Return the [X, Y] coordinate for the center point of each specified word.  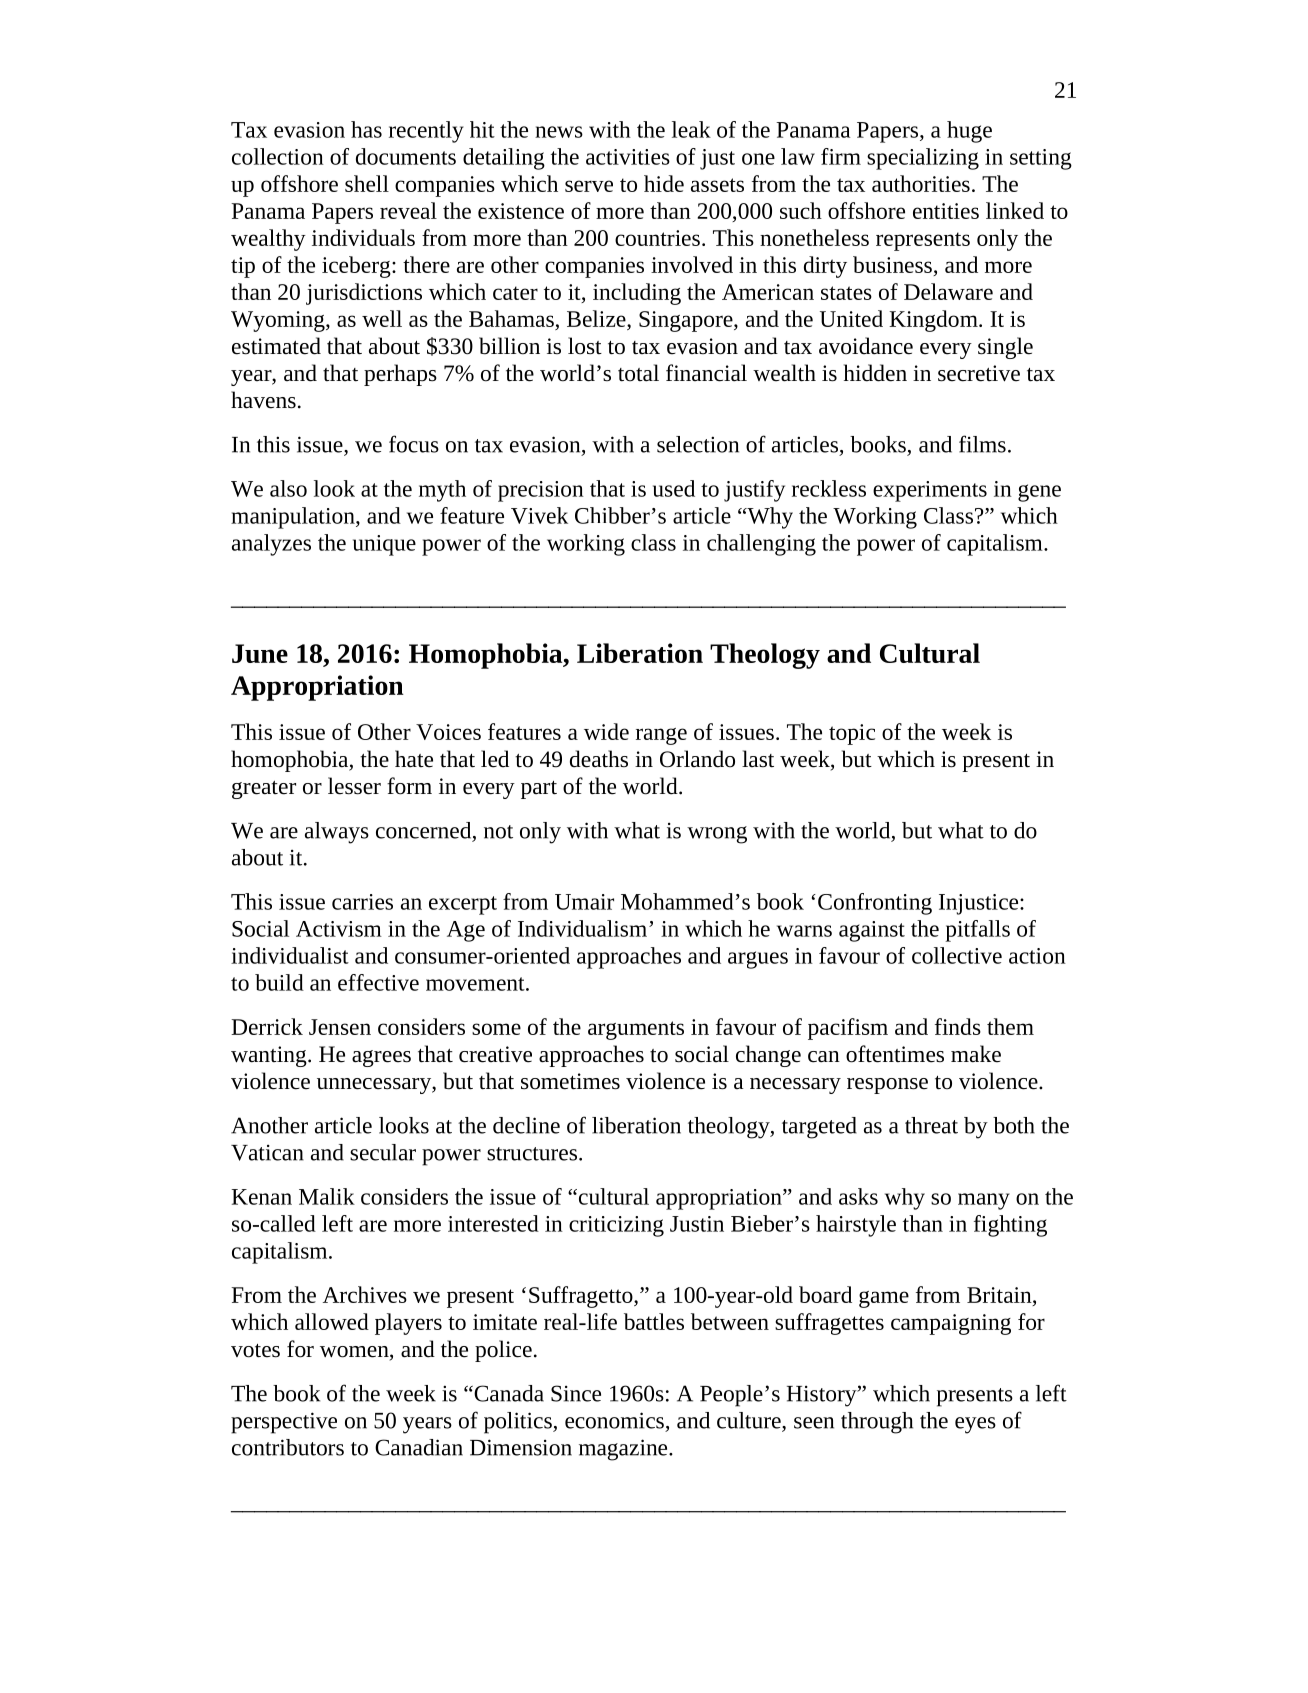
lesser [354, 786]
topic [852, 734]
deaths [599, 759]
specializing [923, 159]
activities [628, 157]
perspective [284, 1423]
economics [614, 1420]
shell [367, 183]
